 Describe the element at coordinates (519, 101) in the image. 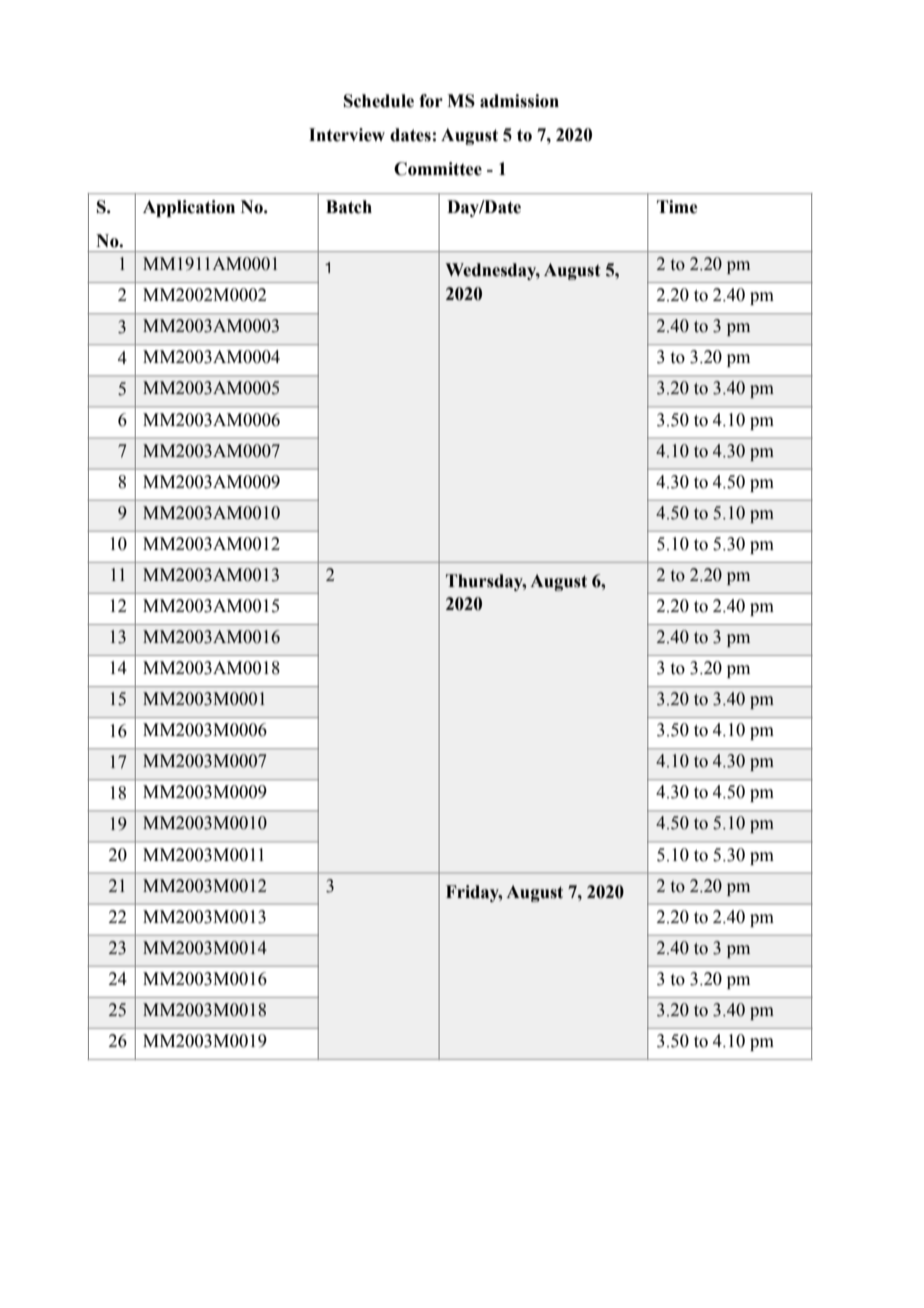

I see `admission` at that location.
